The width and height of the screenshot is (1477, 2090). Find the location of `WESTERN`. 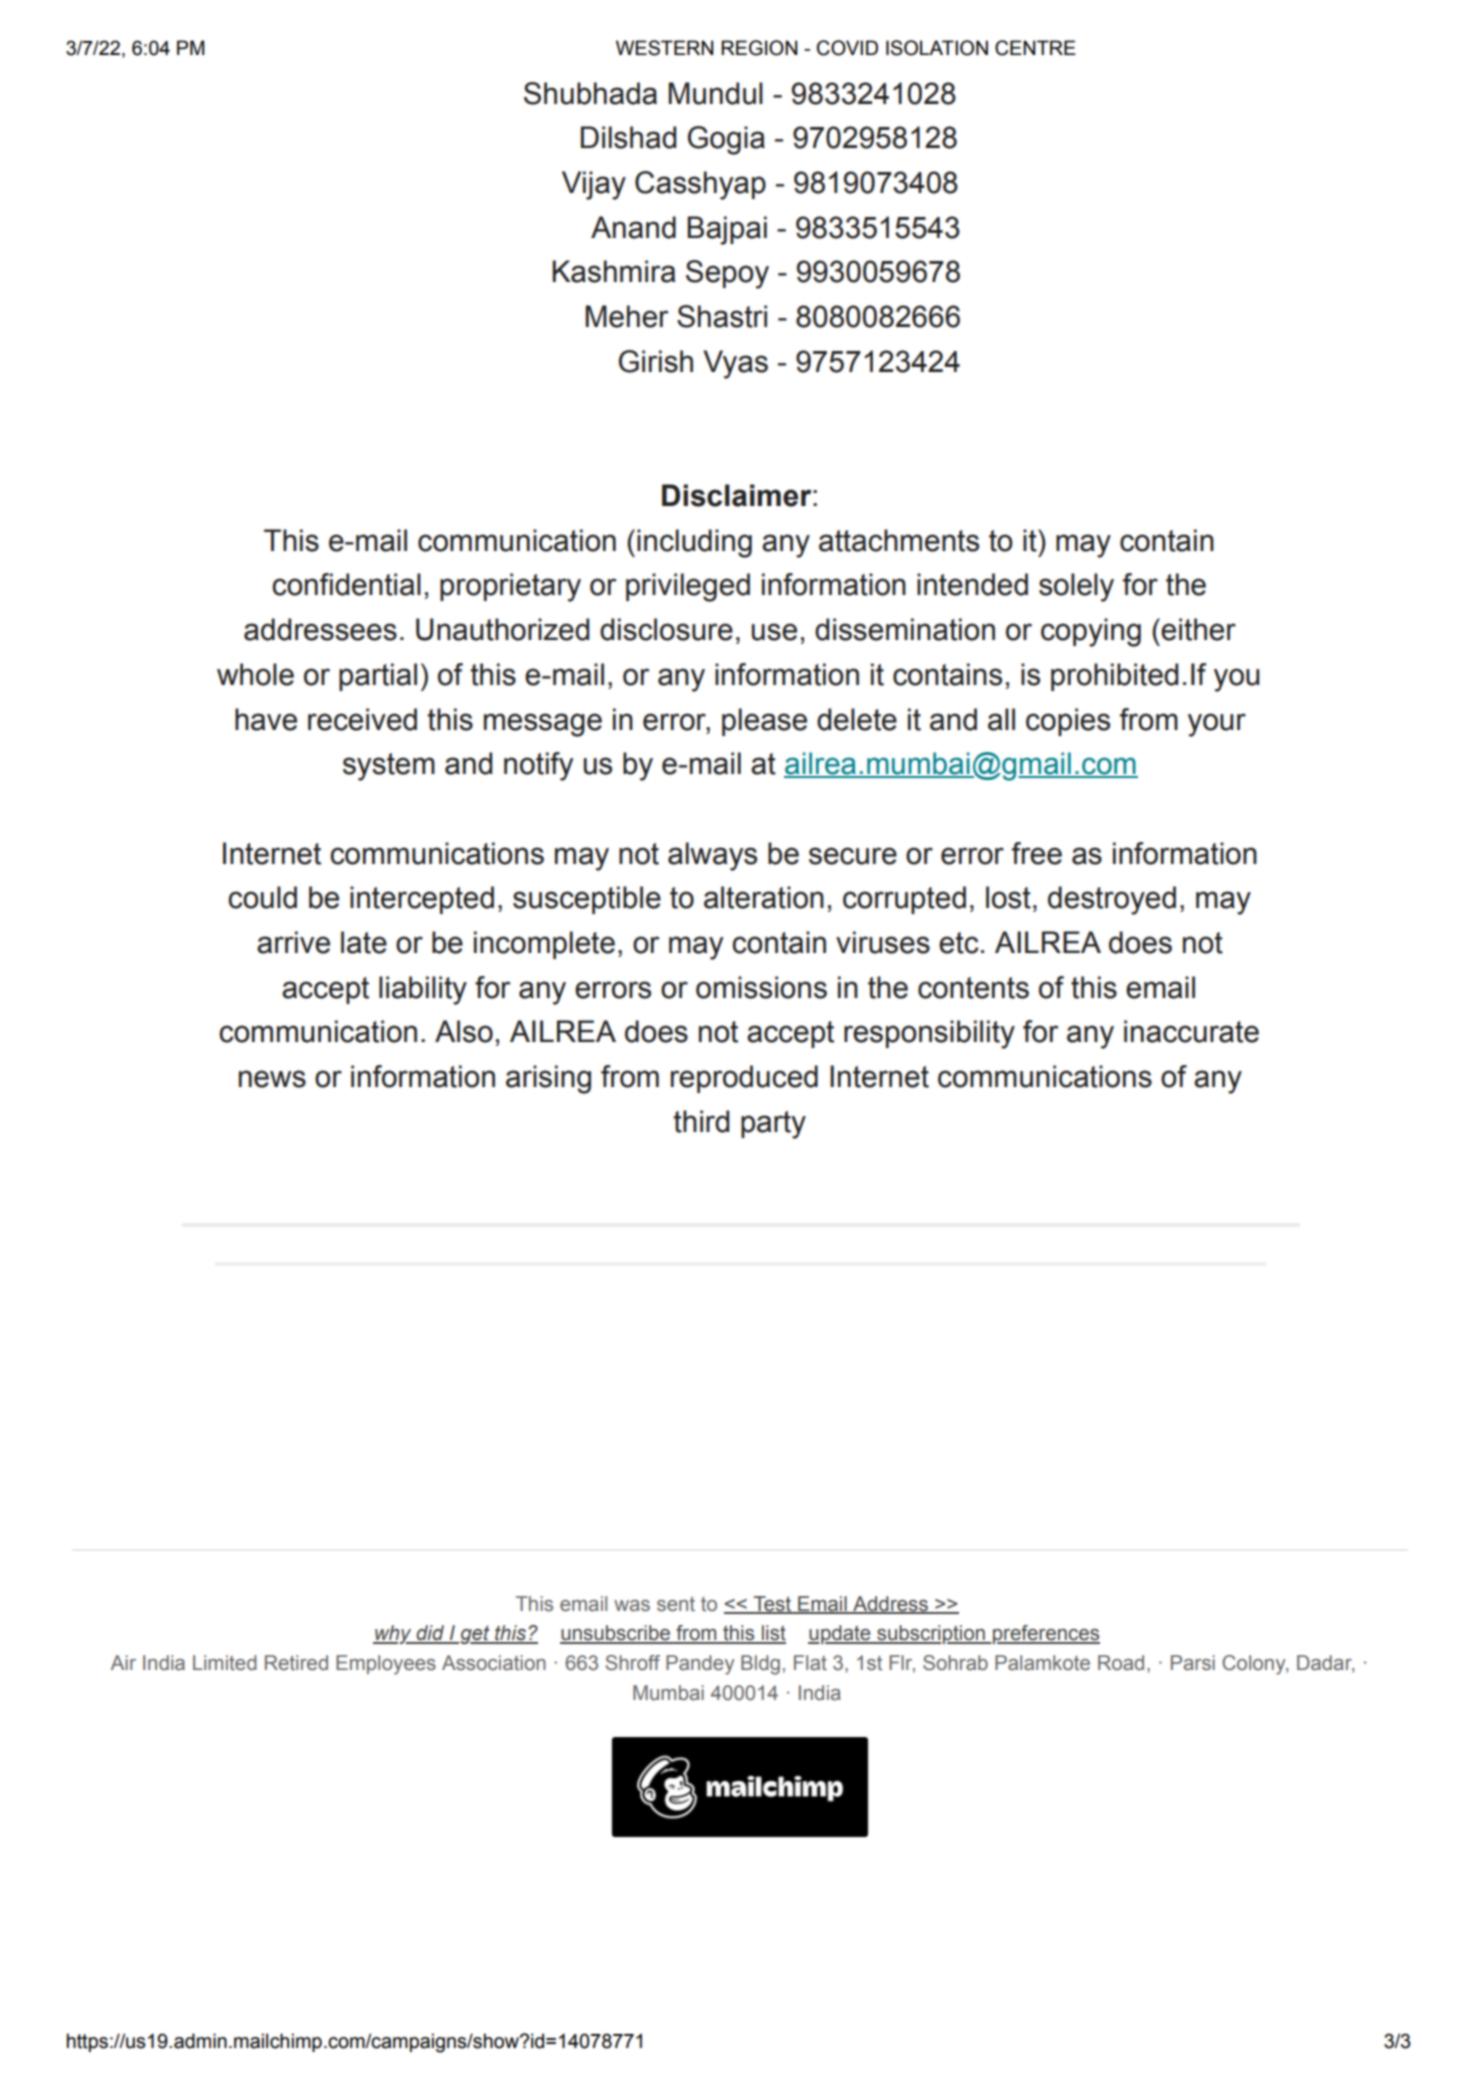

WESTERN is located at coordinates (664, 48).
